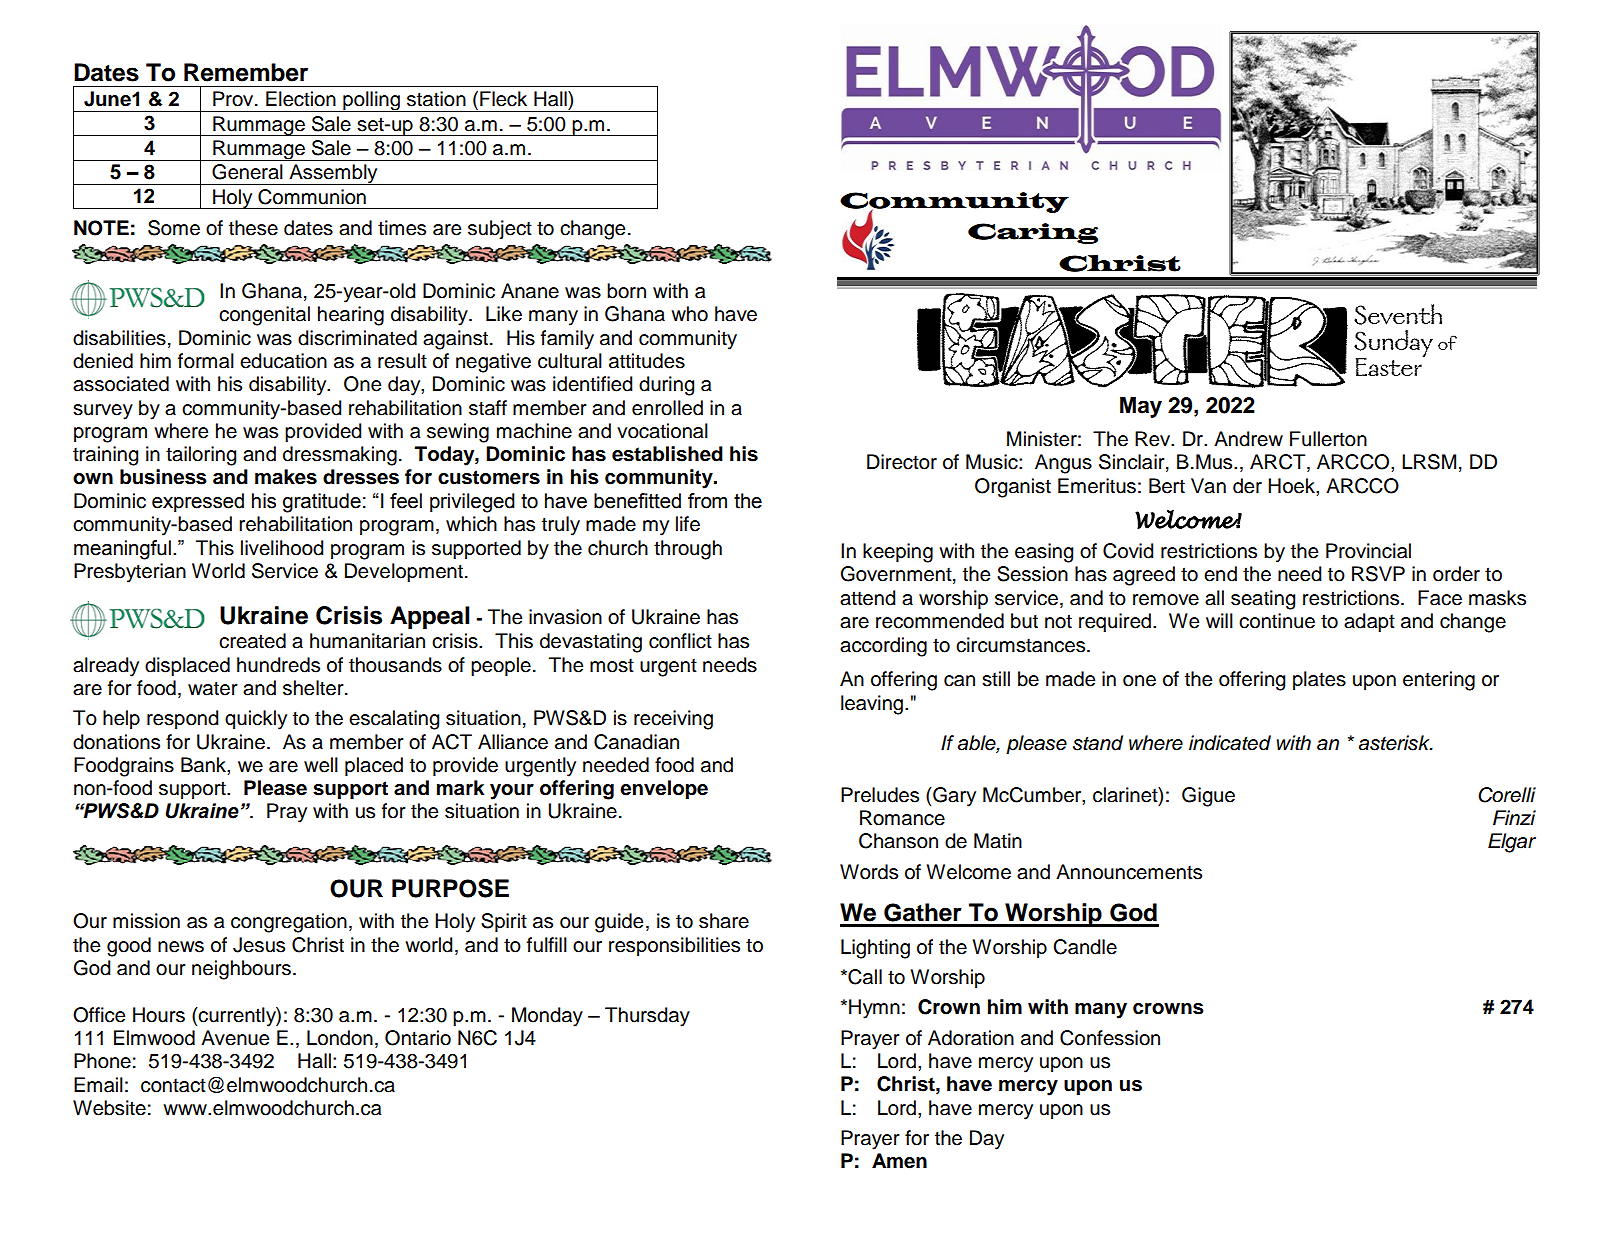  Describe the element at coordinates (883, 647) in the screenshot. I see `according` at that location.
